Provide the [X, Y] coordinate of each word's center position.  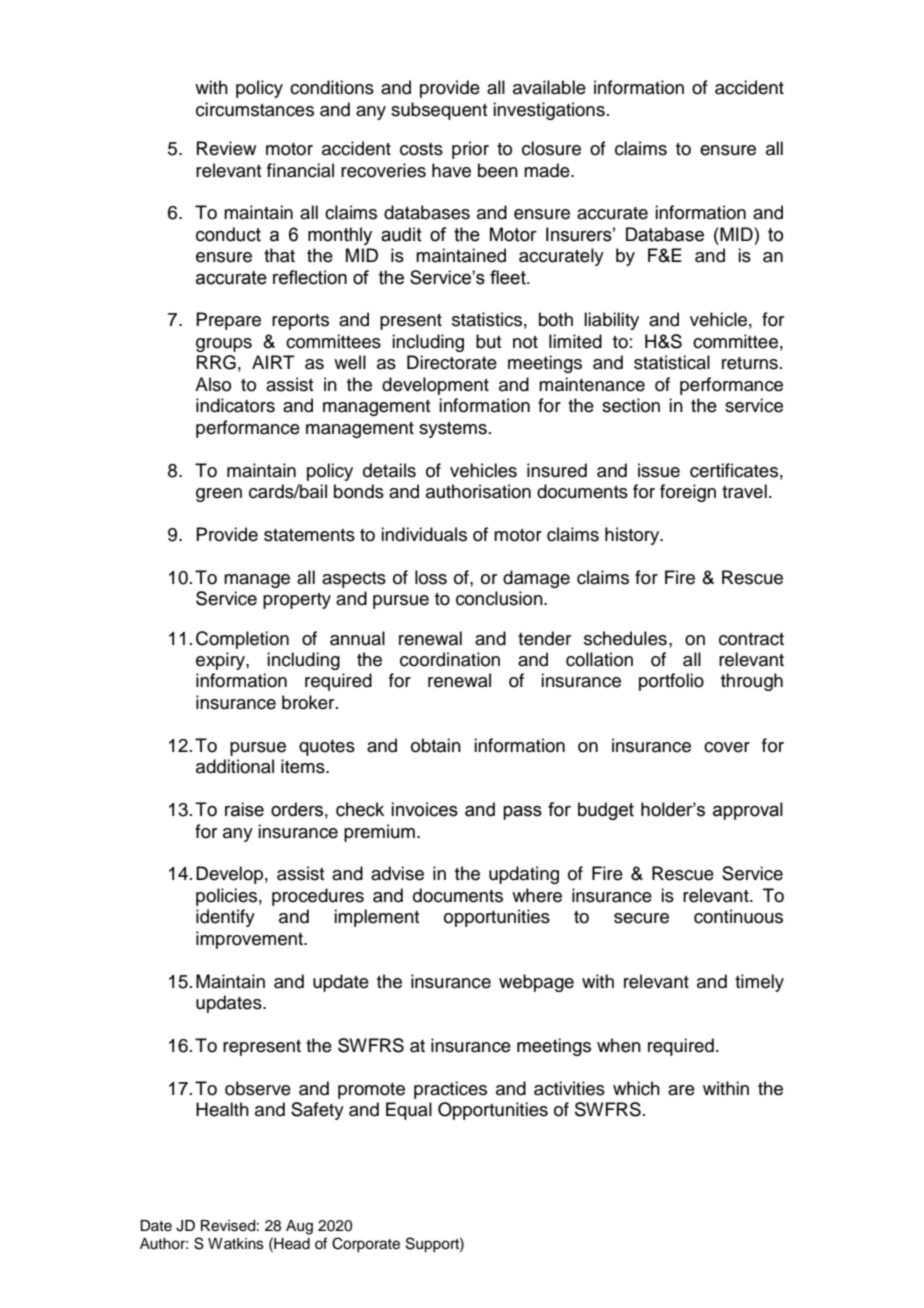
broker [309, 702]
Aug [299, 1227]
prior [470, 150]
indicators [235, 405]
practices [450, 1090]
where [537, 895]
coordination [450, 659]
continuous [738, 916]
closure [551, 148]
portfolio [671, 682]
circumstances [255, 109]
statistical [672, 362]
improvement [250, 940]
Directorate [452, 362]
